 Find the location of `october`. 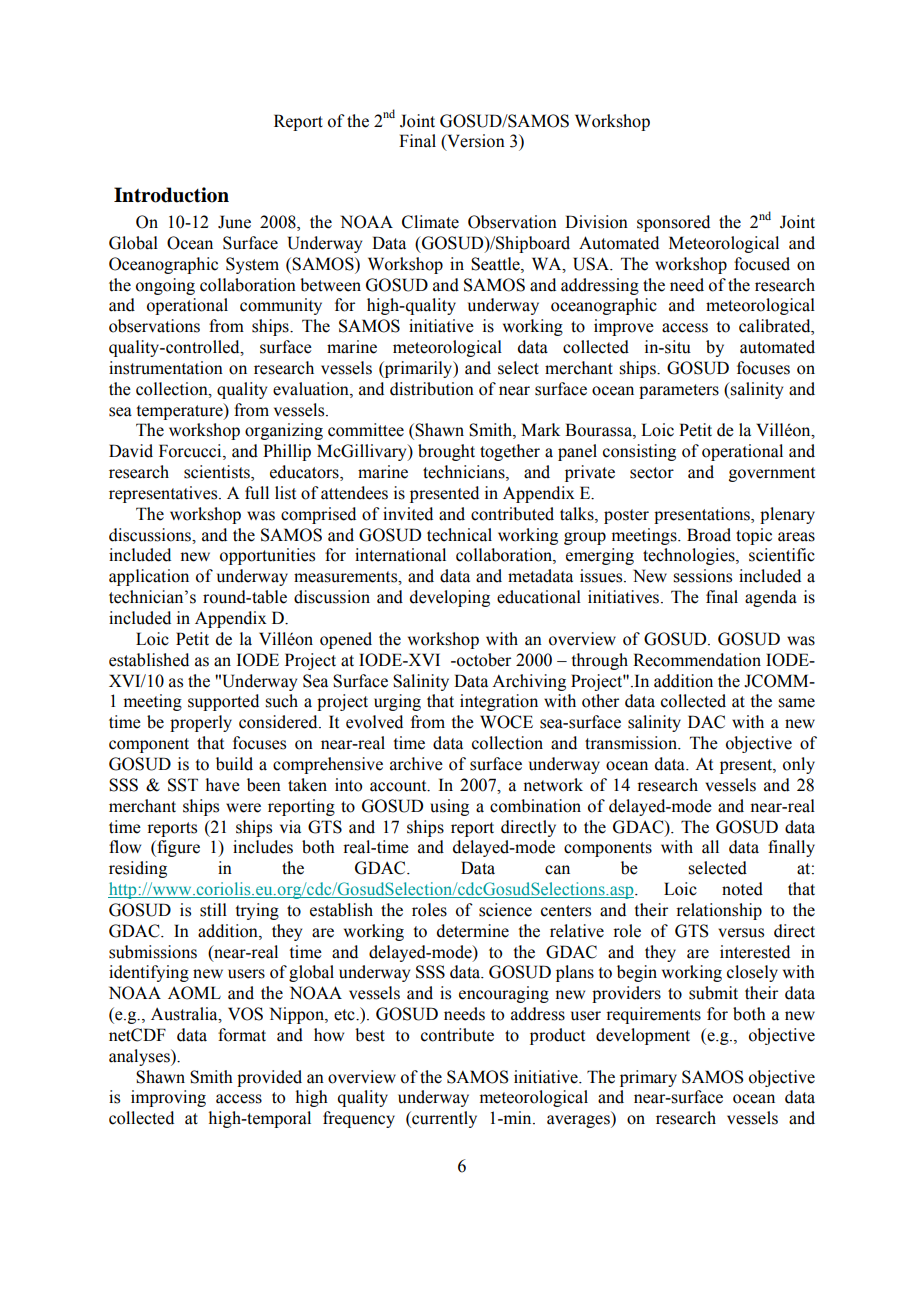

october is located at coordinates (483, 660).
